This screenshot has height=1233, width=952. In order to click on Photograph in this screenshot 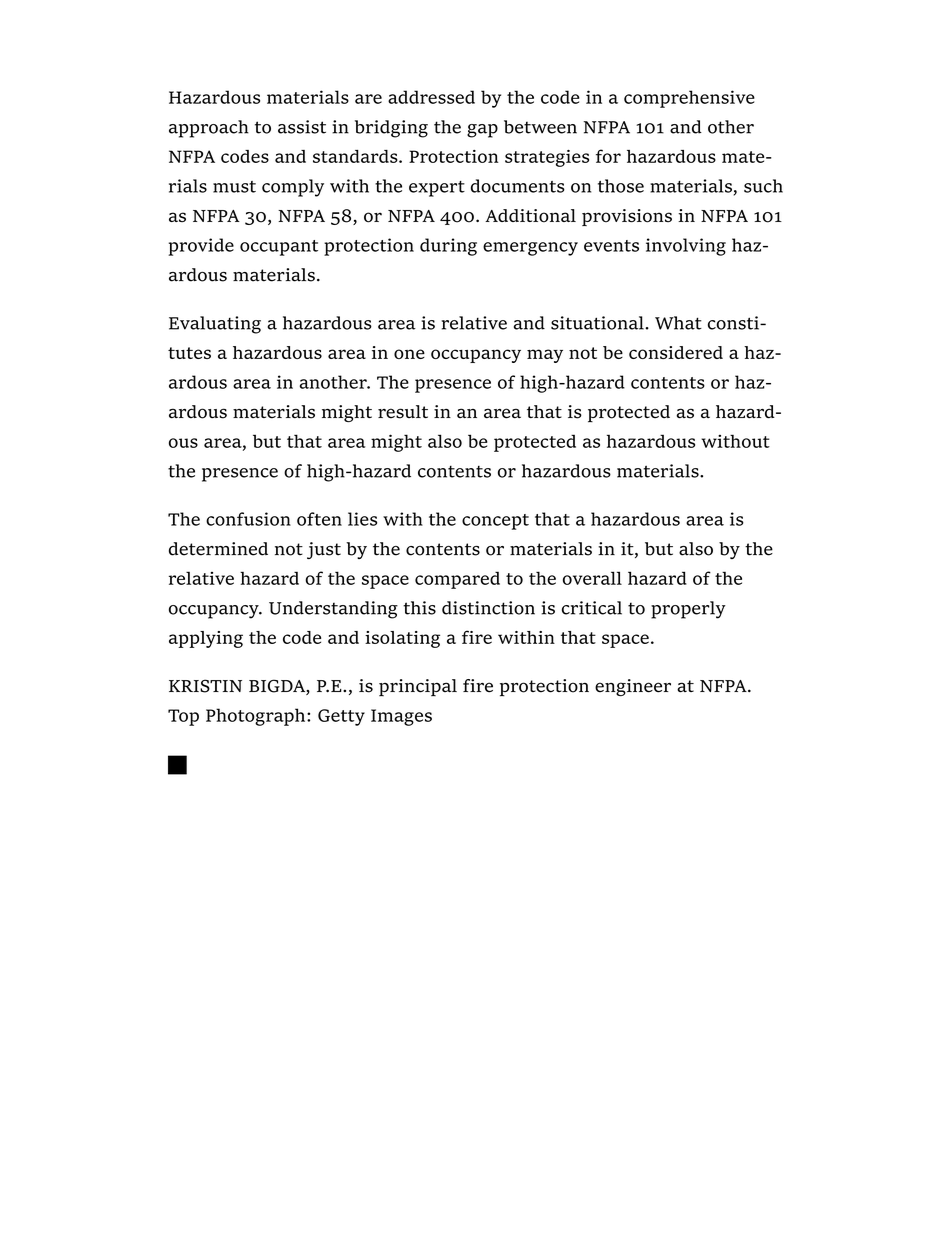, I will do `click(257, 717)`.
